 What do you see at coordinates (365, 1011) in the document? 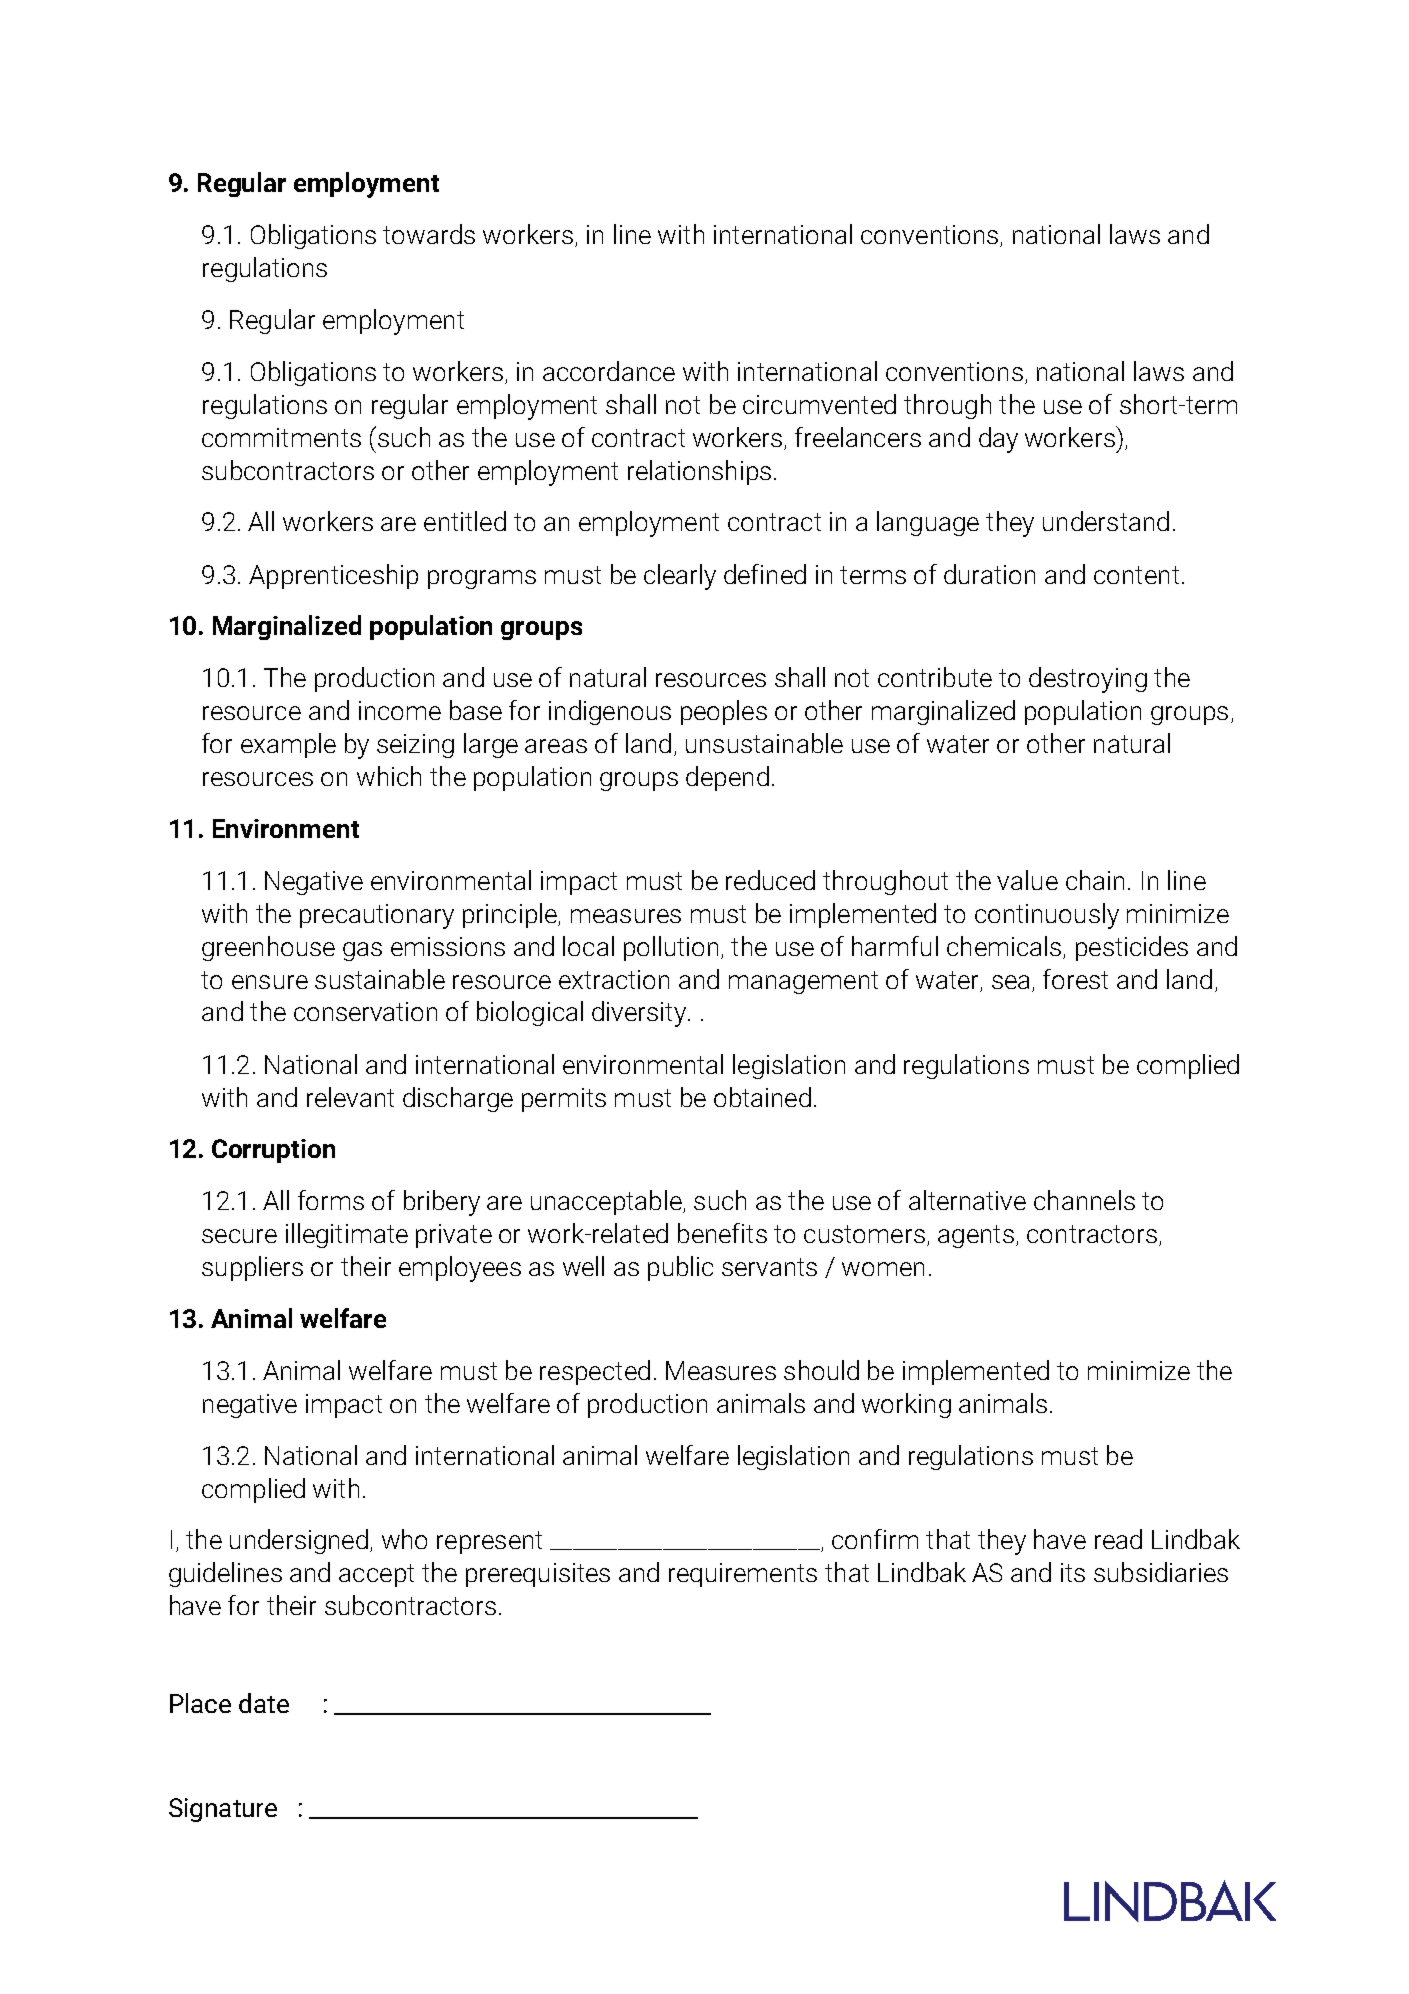
I see `conservation` at bounding box center [365, 1011].
